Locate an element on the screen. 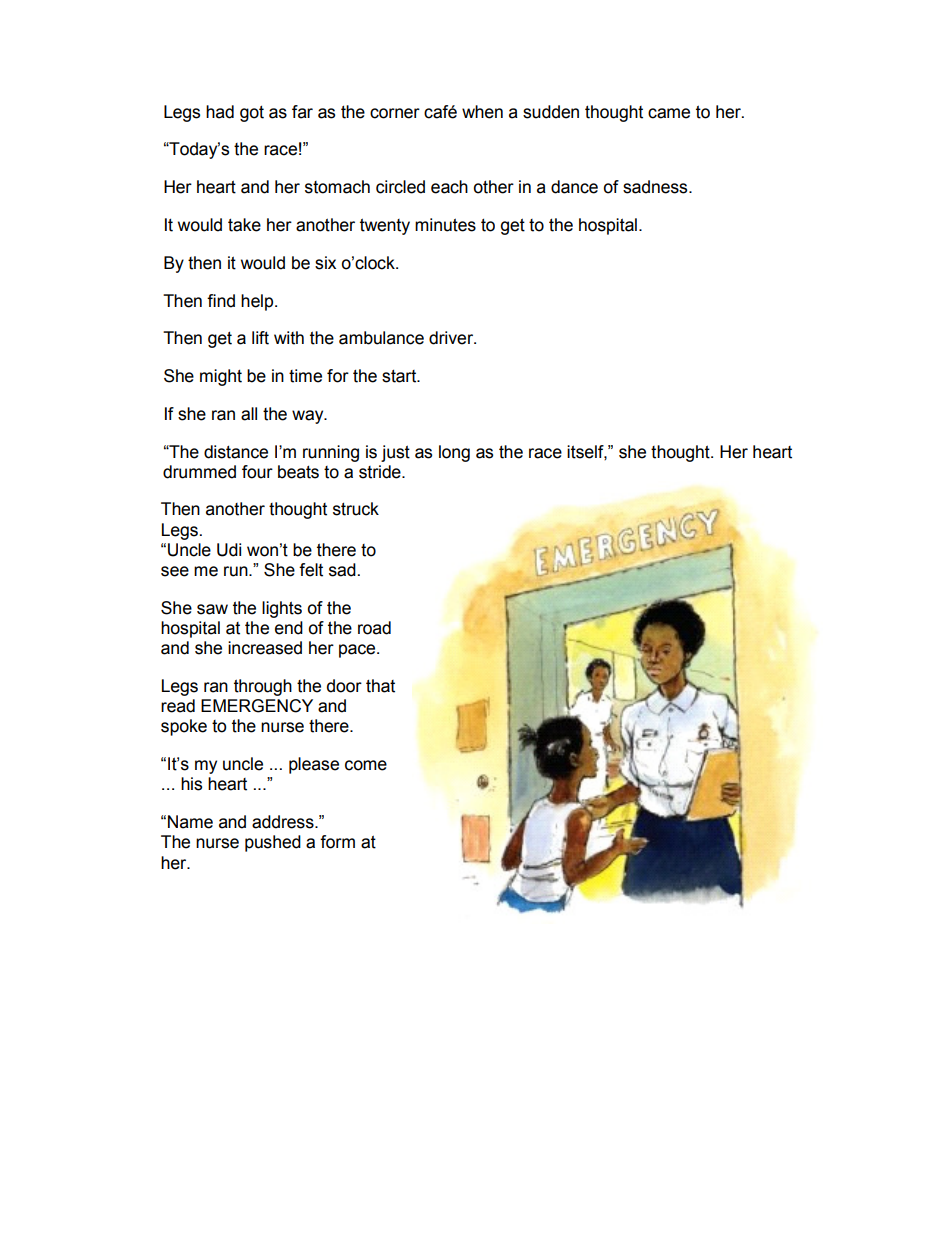  that is located at coordinates (380, 686).
